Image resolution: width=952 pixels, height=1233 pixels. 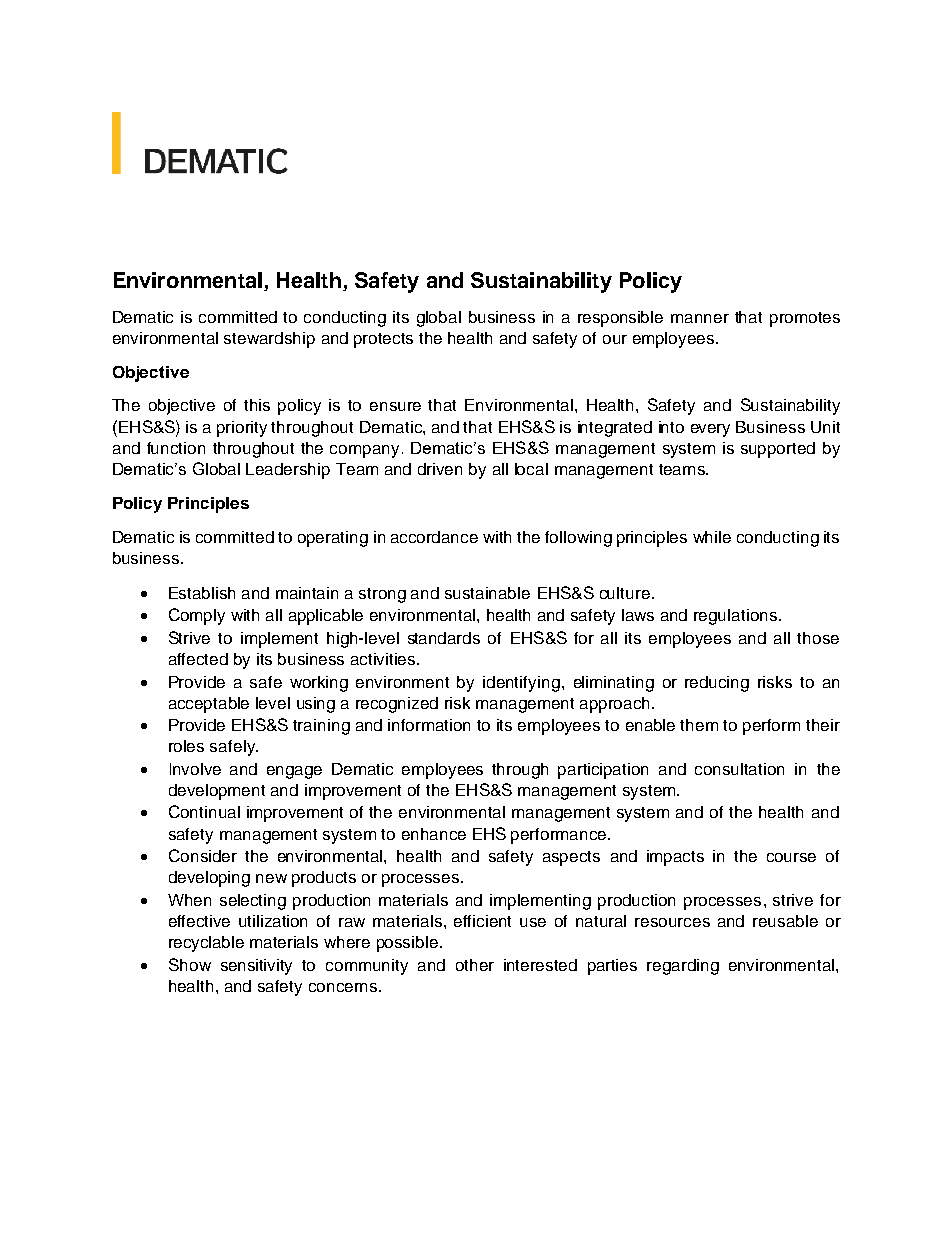 What do you see at coordinates (204, 811) in the screenshot?
I see `Continual` at bounding box center [204, 811].
